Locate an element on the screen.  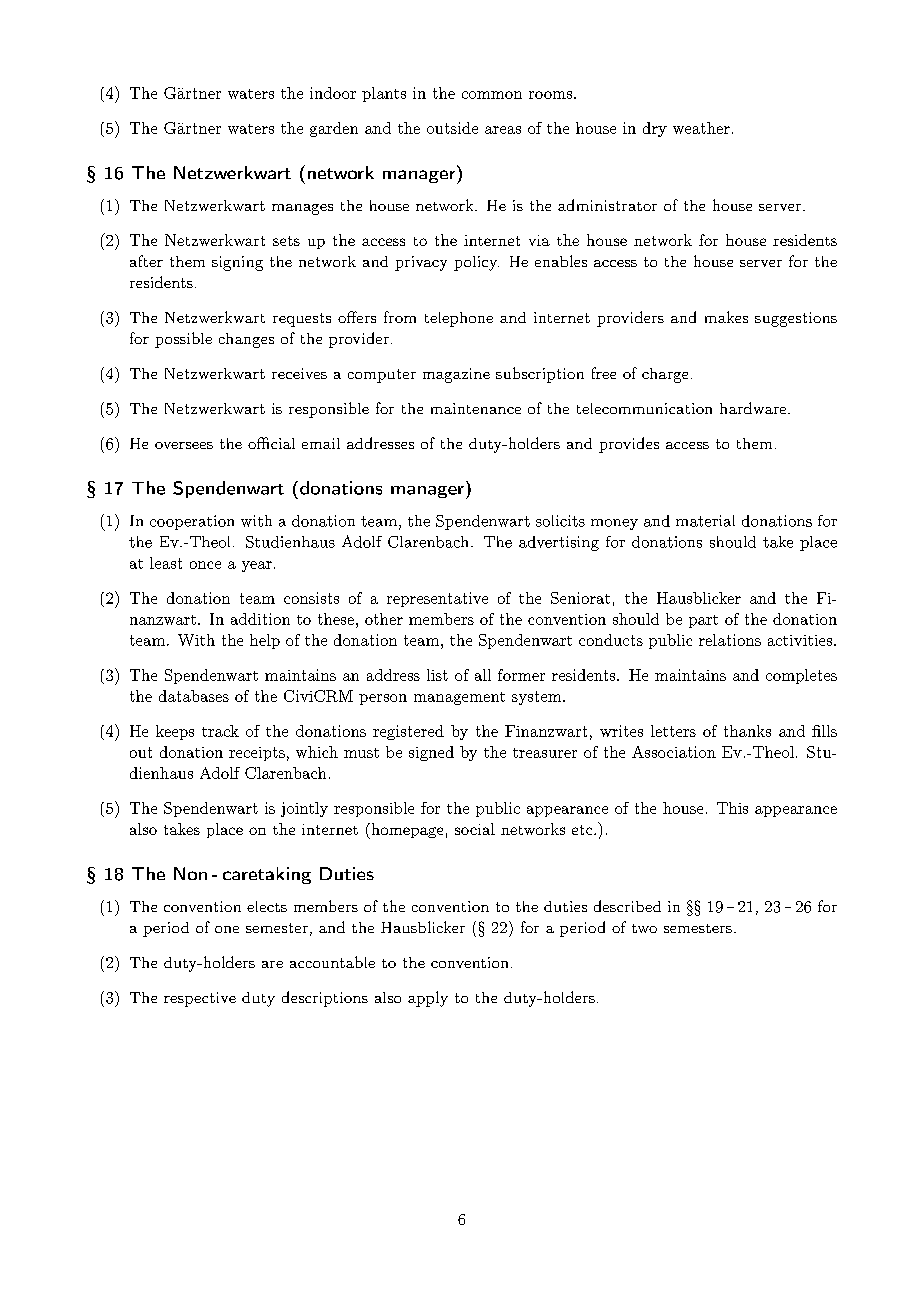
hardware is located at coordinates (753, 408).
